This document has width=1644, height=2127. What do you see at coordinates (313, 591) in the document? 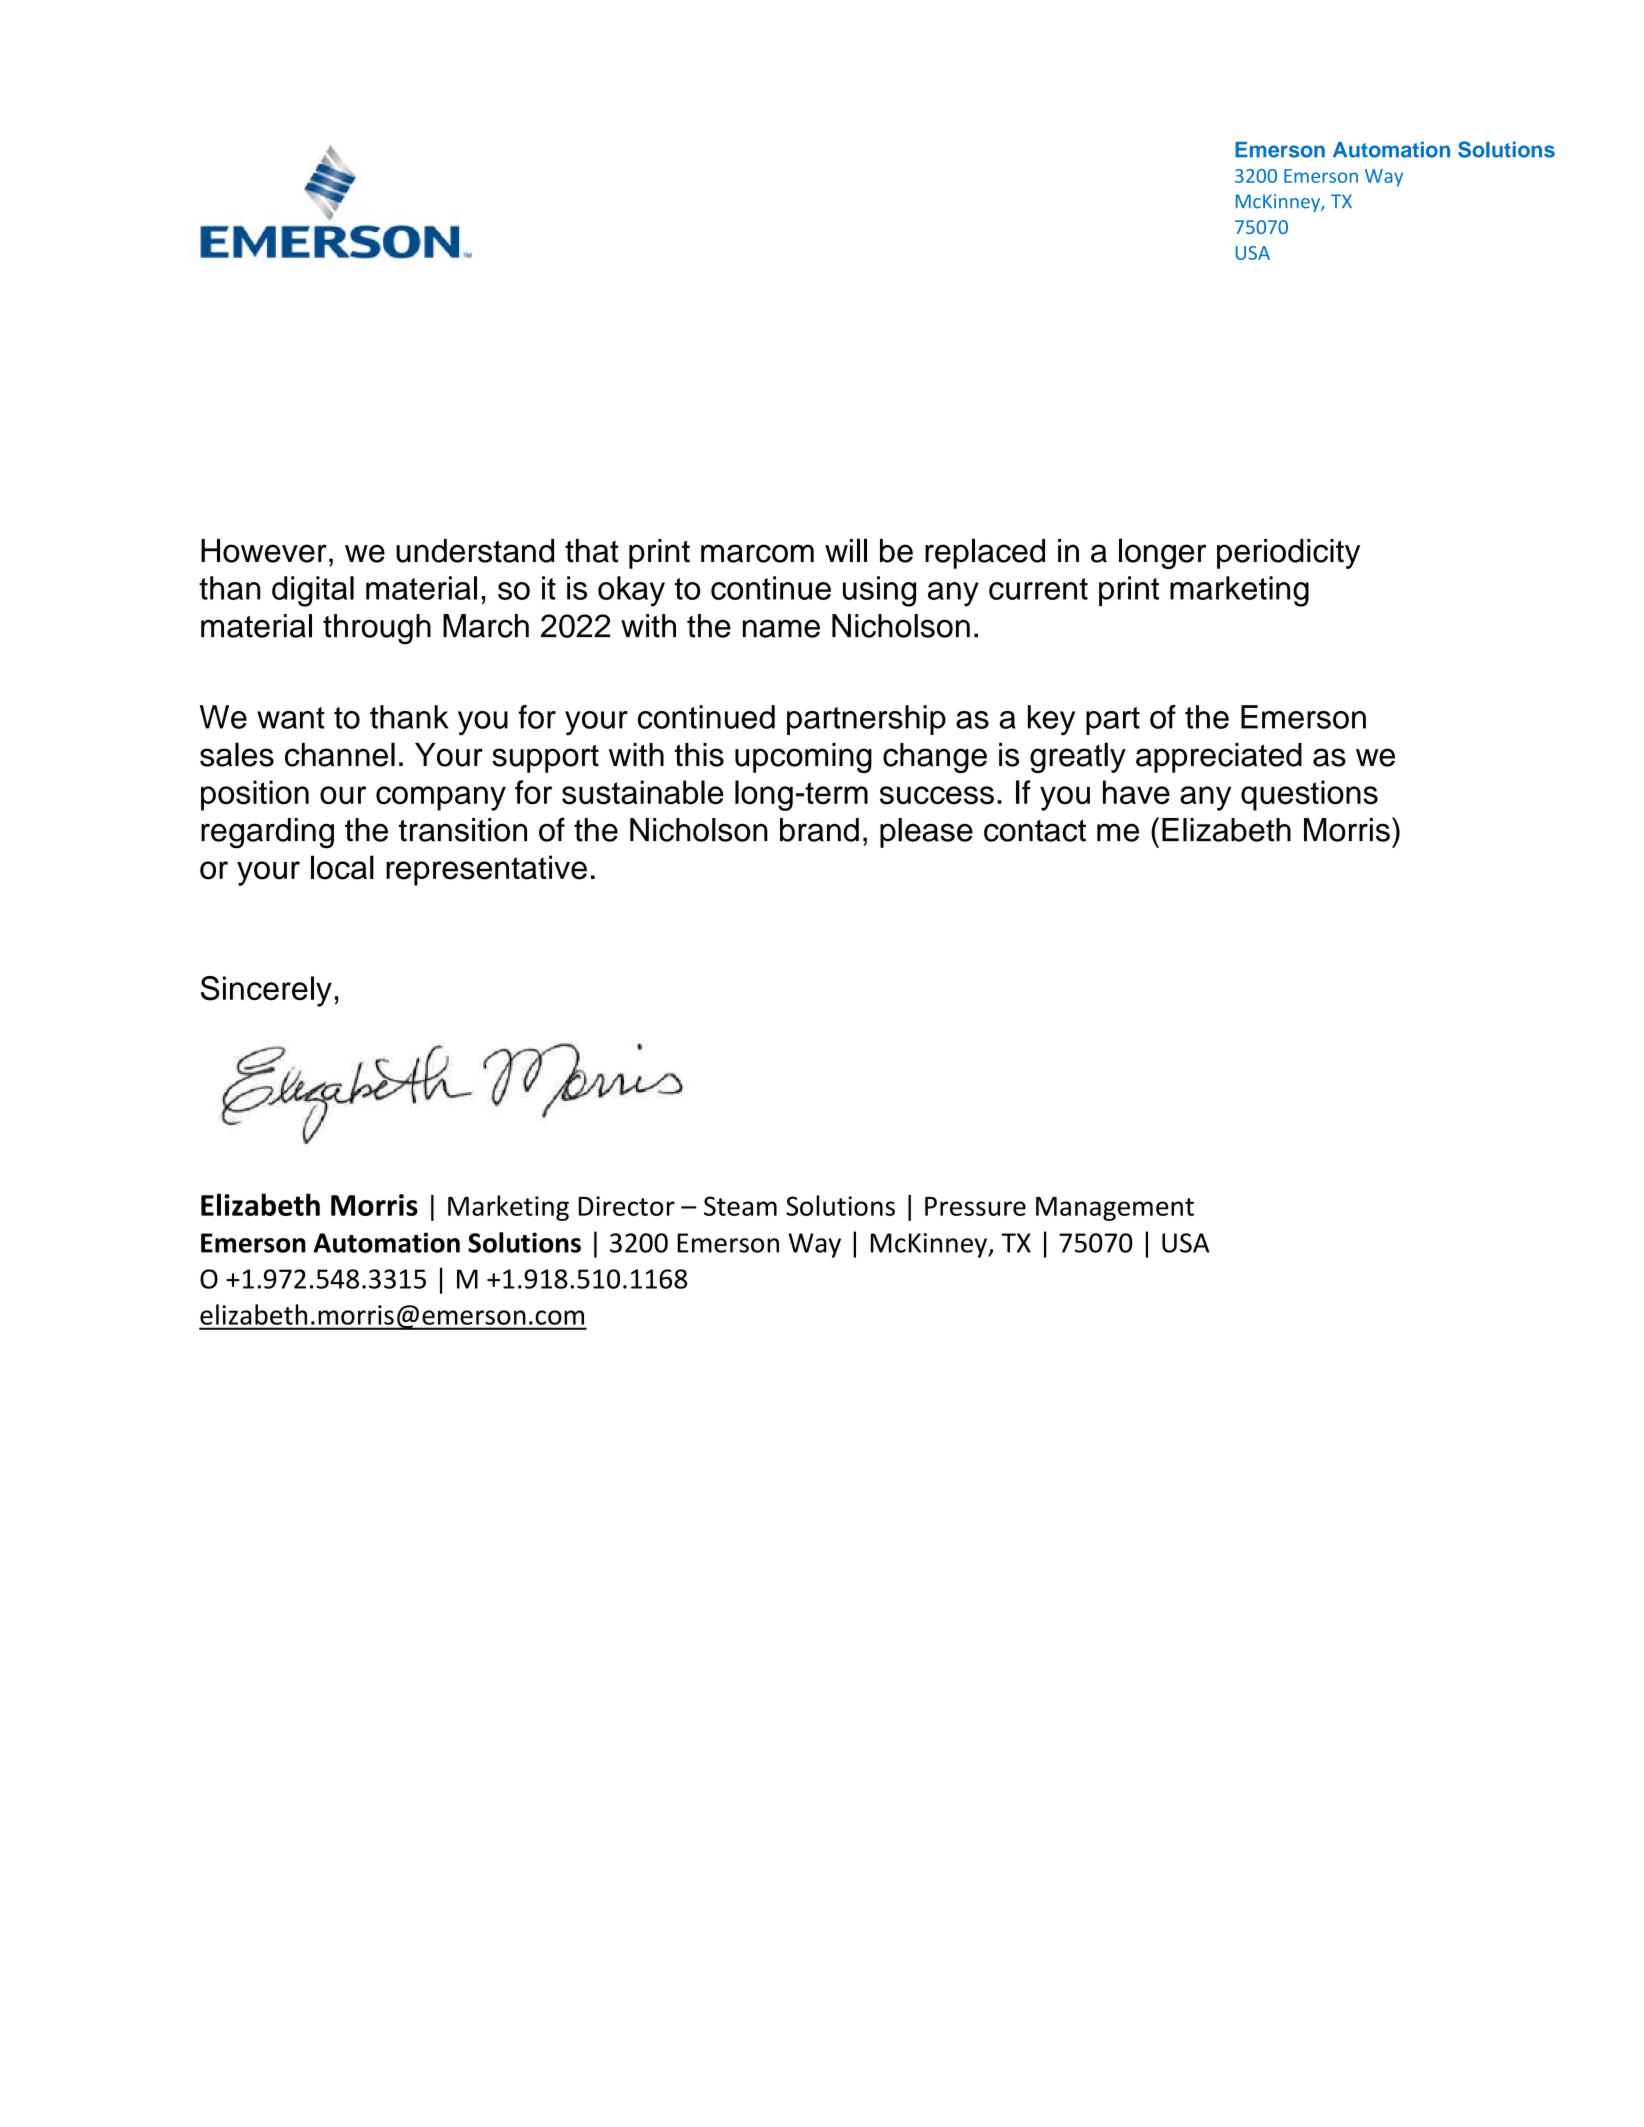
I see `digital` at bounding box center [313, 591].
